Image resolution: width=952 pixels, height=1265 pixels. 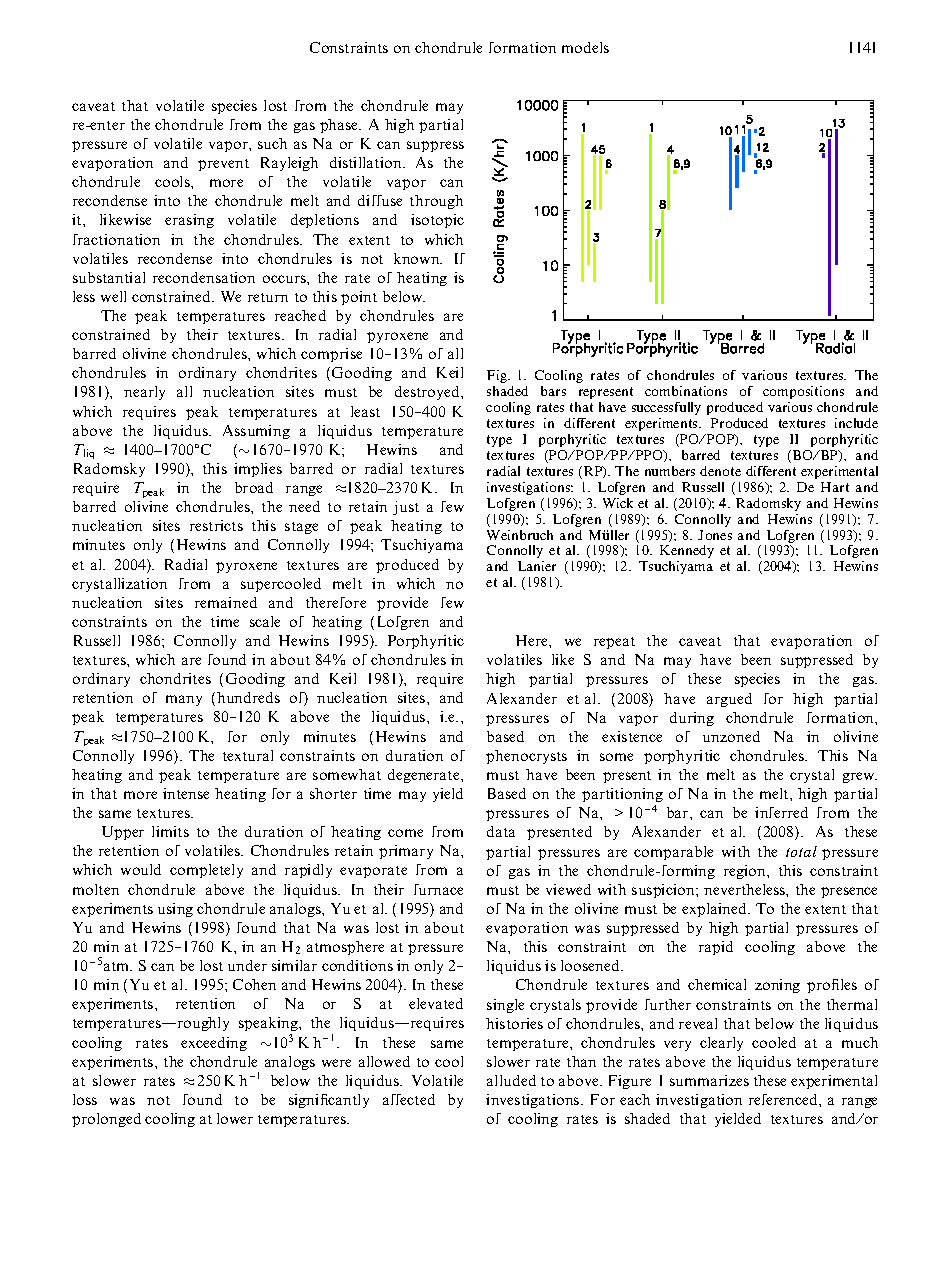 I want to click on limits, so click(x=170, y=831).
